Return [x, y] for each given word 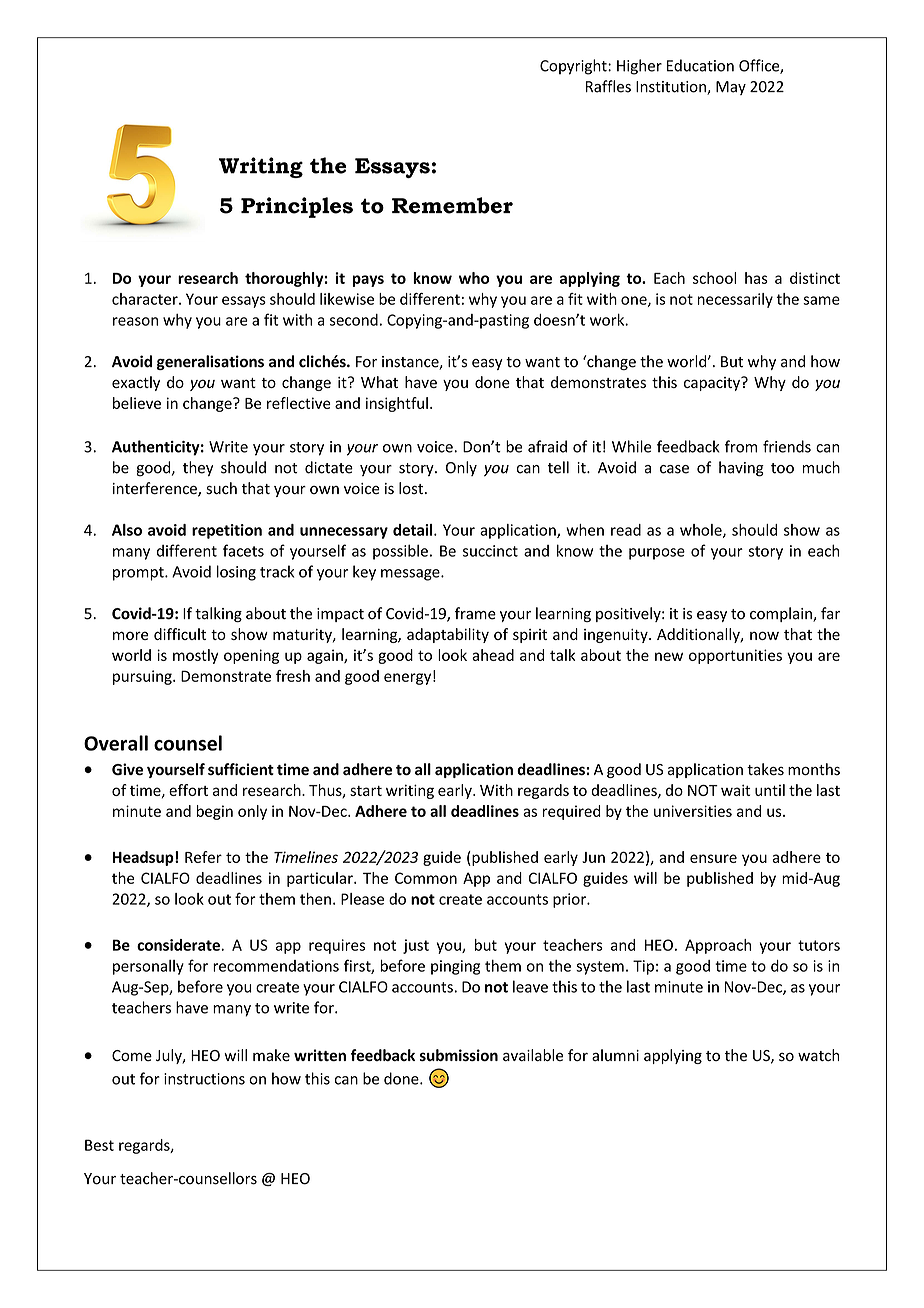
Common [426, 878]
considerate [179, 945]
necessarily [735, 300]
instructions [204, 1079]
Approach [718, 946]
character [146, 299]
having [741, 469]
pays [368, 281]
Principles [297, 207]
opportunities [735, 656]
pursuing [143, 677]
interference [156, 489]
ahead [493, 655]
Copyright [574, 67]
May [731, 88]
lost [412, 488]
